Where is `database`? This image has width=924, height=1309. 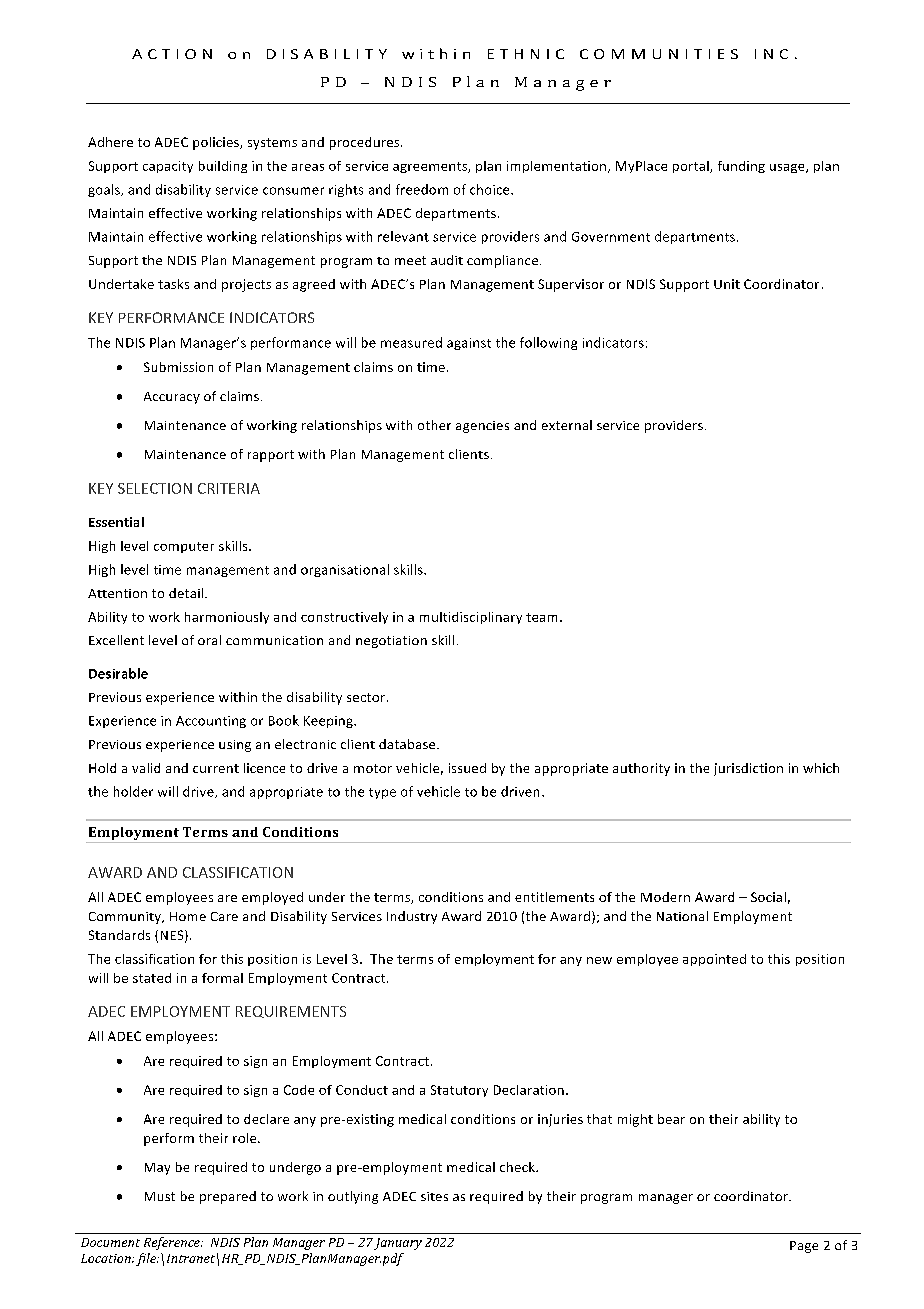
database is located at coordinates (408, 744).
